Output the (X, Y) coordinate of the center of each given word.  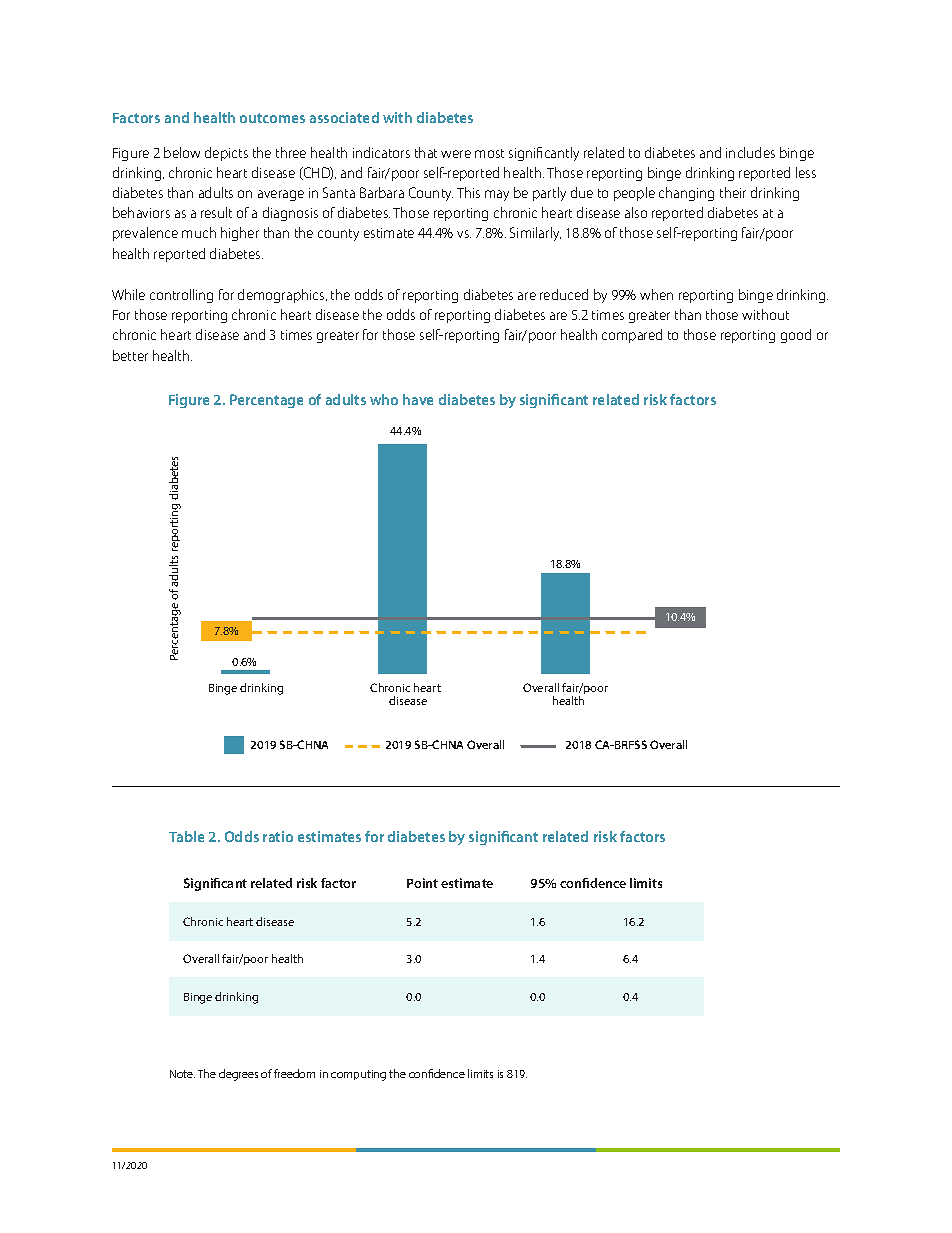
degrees (238, 1075)
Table (186, 836)
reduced (564, 294)
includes (750, 152)
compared (632, 336)
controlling (181, 296)
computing (358, 1075)
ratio (278, 836)
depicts (226, 154)
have (418, 399)
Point (422, 883)
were (456, 154)
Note (182, 1074)
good (796, 336)
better (130, 355)
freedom (294, 1073)
